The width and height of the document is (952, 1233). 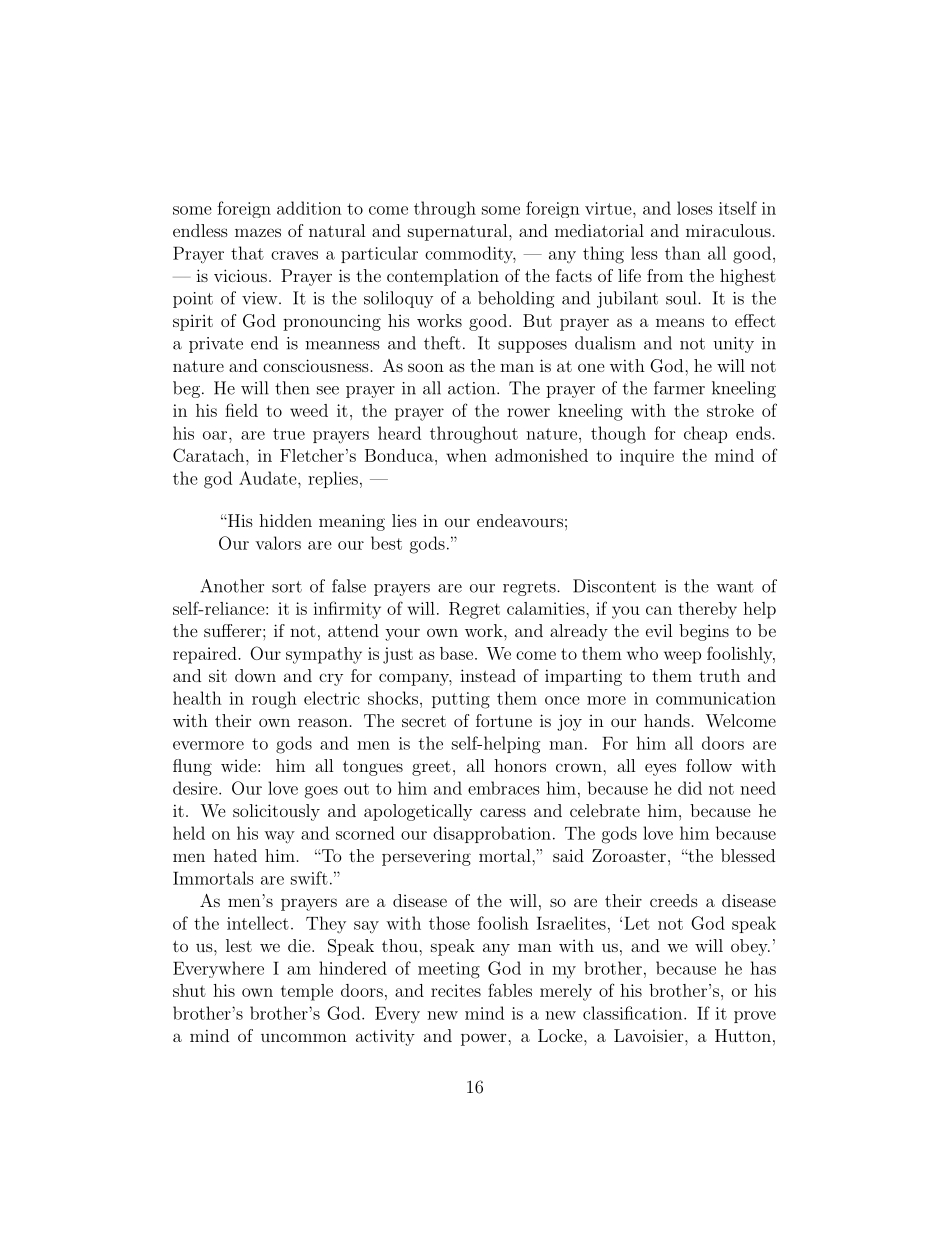 I want to click on power, so click(x=485, y=1039).
